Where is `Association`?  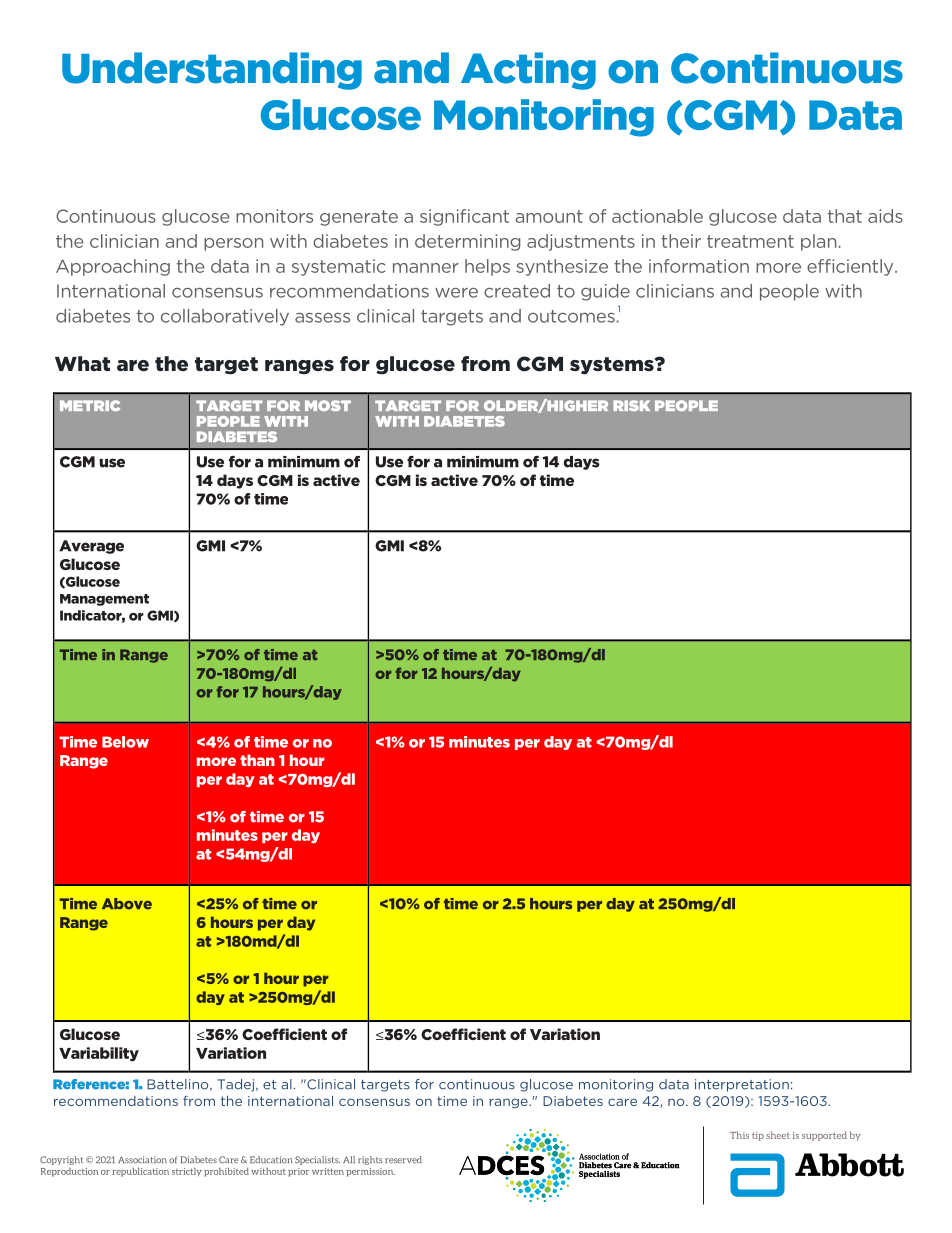 Association is located at coordinates (142, 1159).
